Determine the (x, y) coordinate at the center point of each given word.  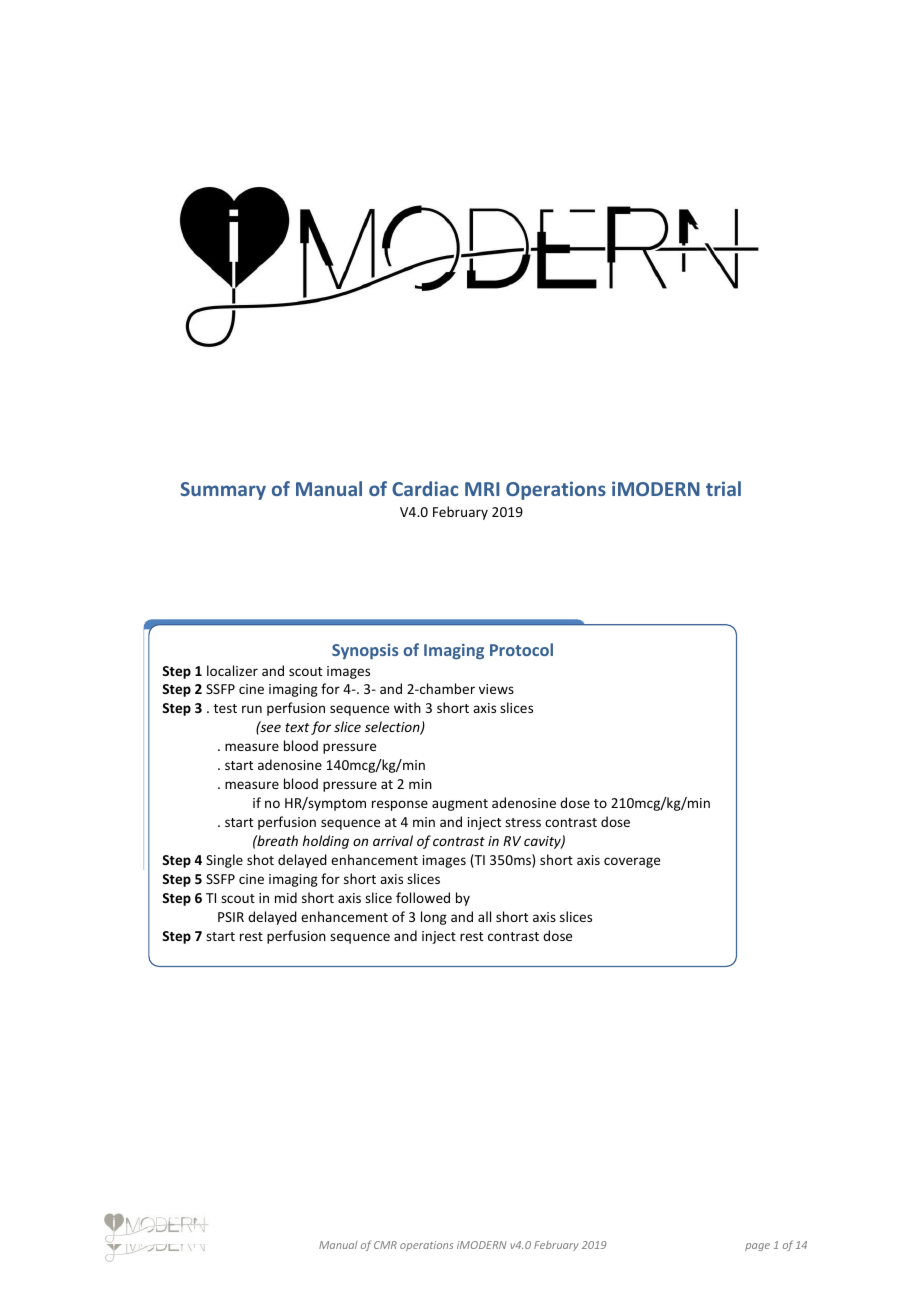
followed (423, 897)
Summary (223, 491)
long (434, 918)
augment (460, 805)
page (757, 1247)
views (496, 689)
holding (325, 842)
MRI (482, 489)
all (484, 916)
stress (523, 822)
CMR (385, 1245)
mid (286, 897)
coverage (632, 862)
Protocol (521, 649)
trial (723, 488)
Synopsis (365, 651)
